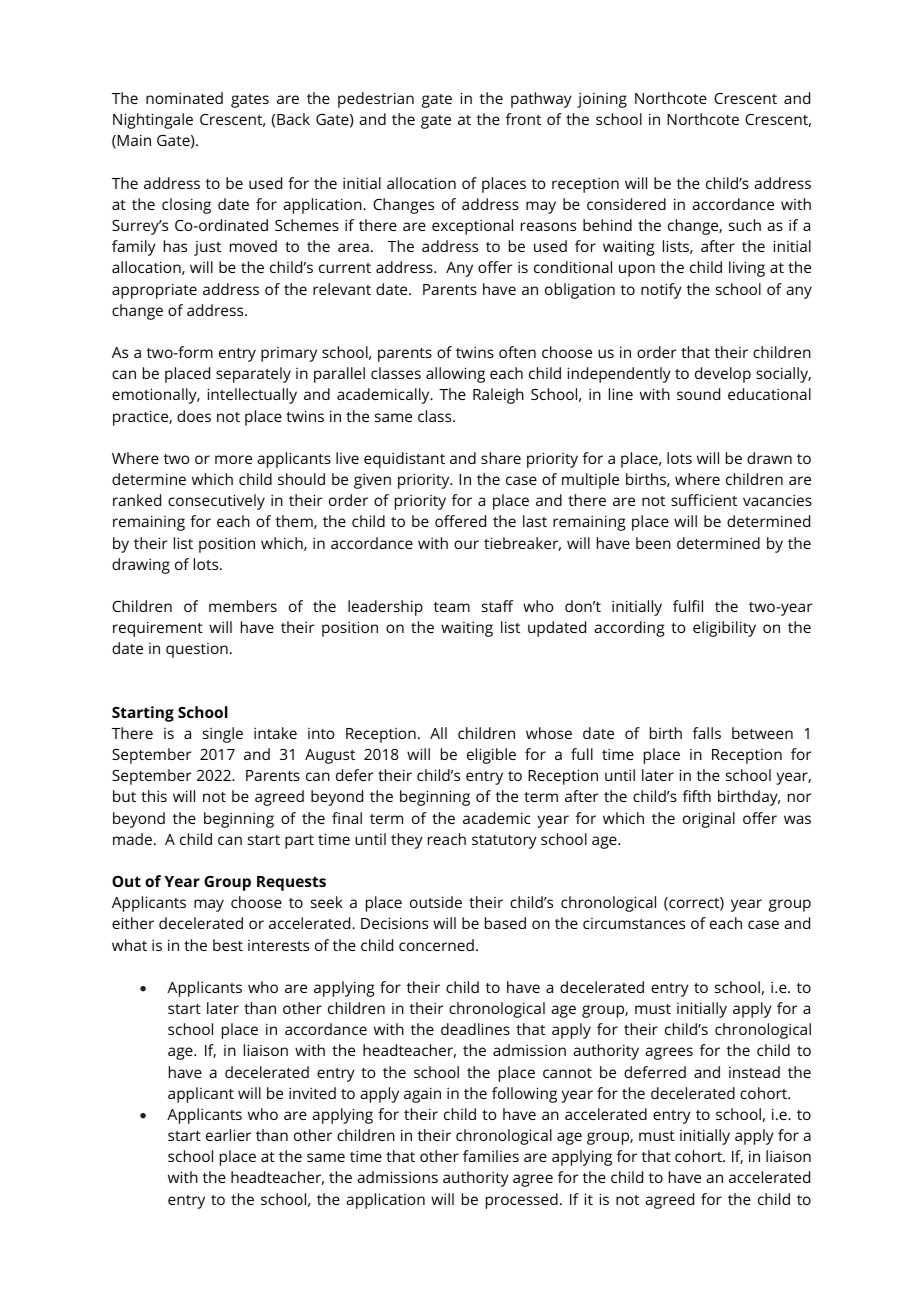 The image size is (924, 1308). I want to click on front, so click(523, 119).
